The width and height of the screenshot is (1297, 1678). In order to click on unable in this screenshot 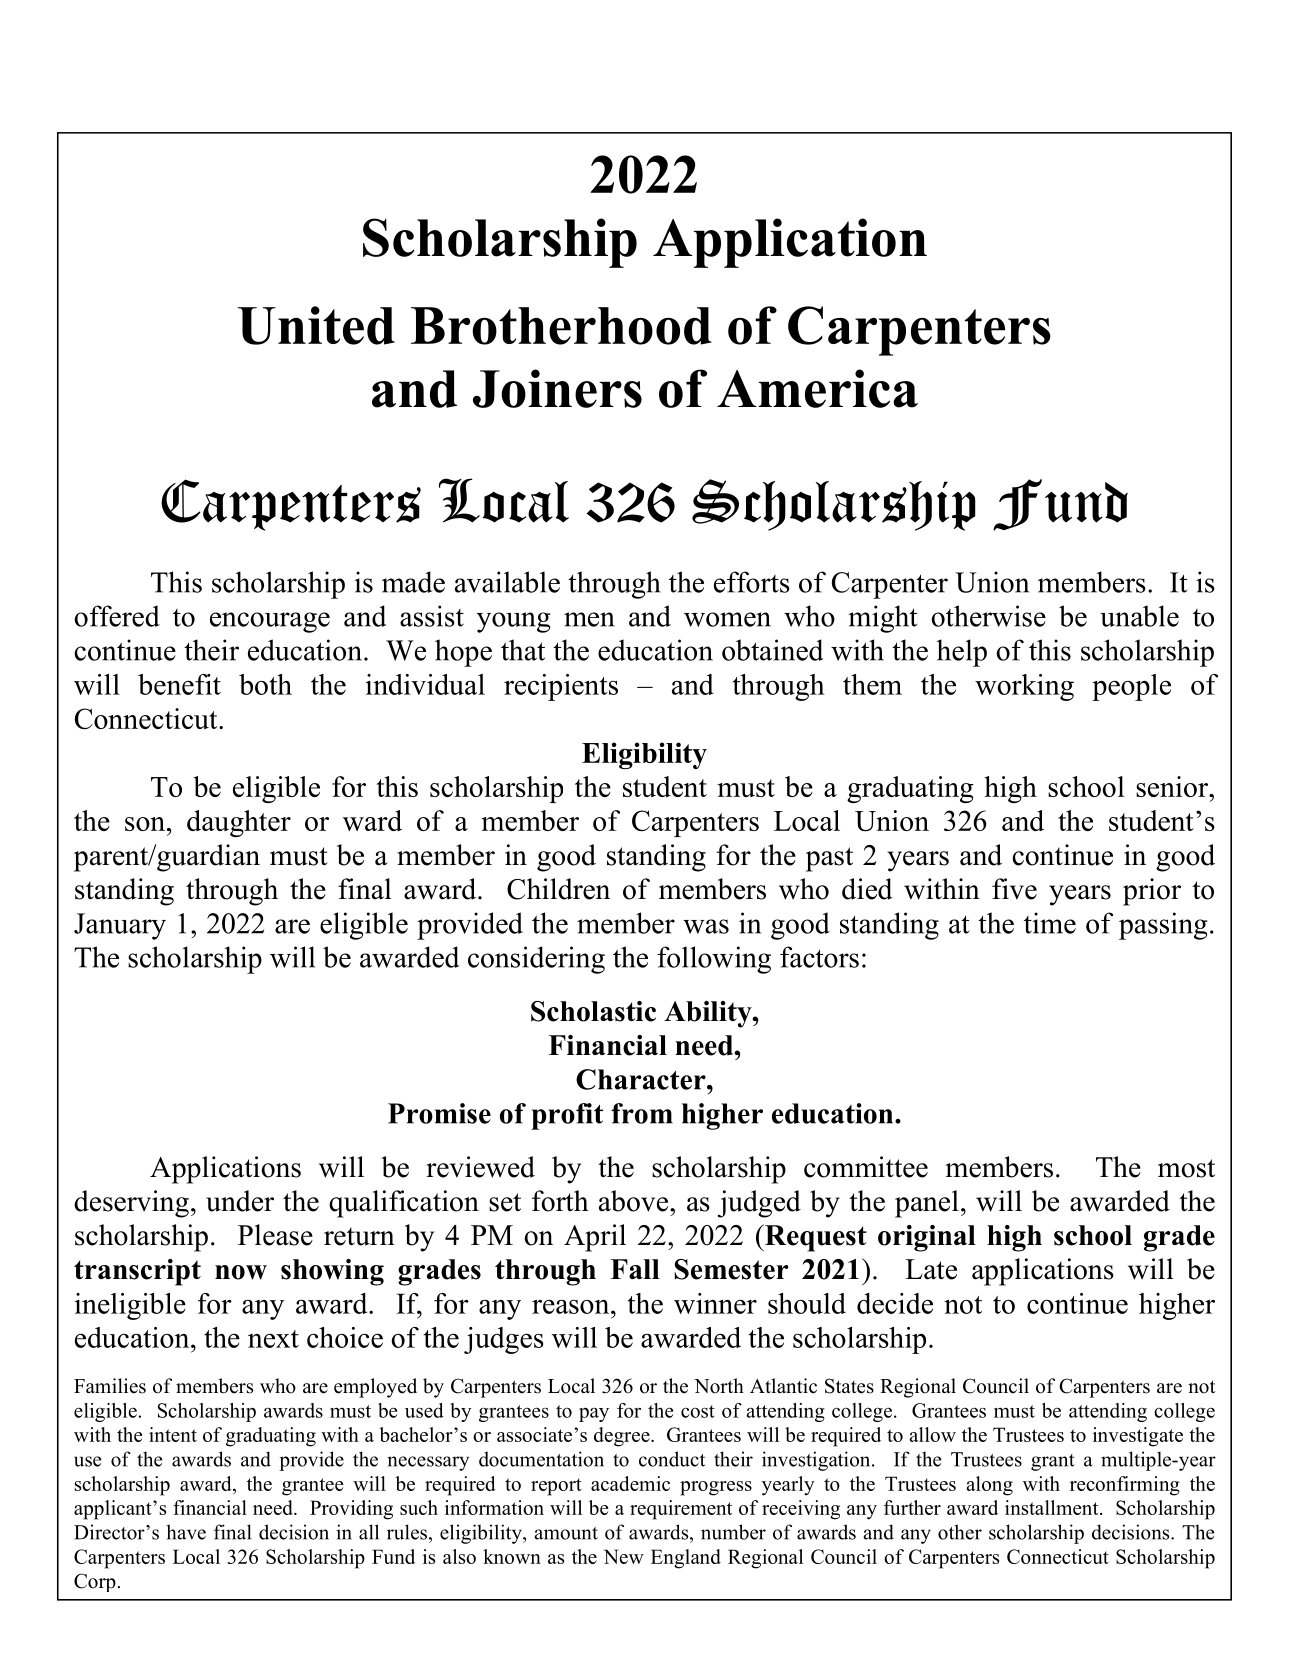, I will do `click(1139, 616)`.
